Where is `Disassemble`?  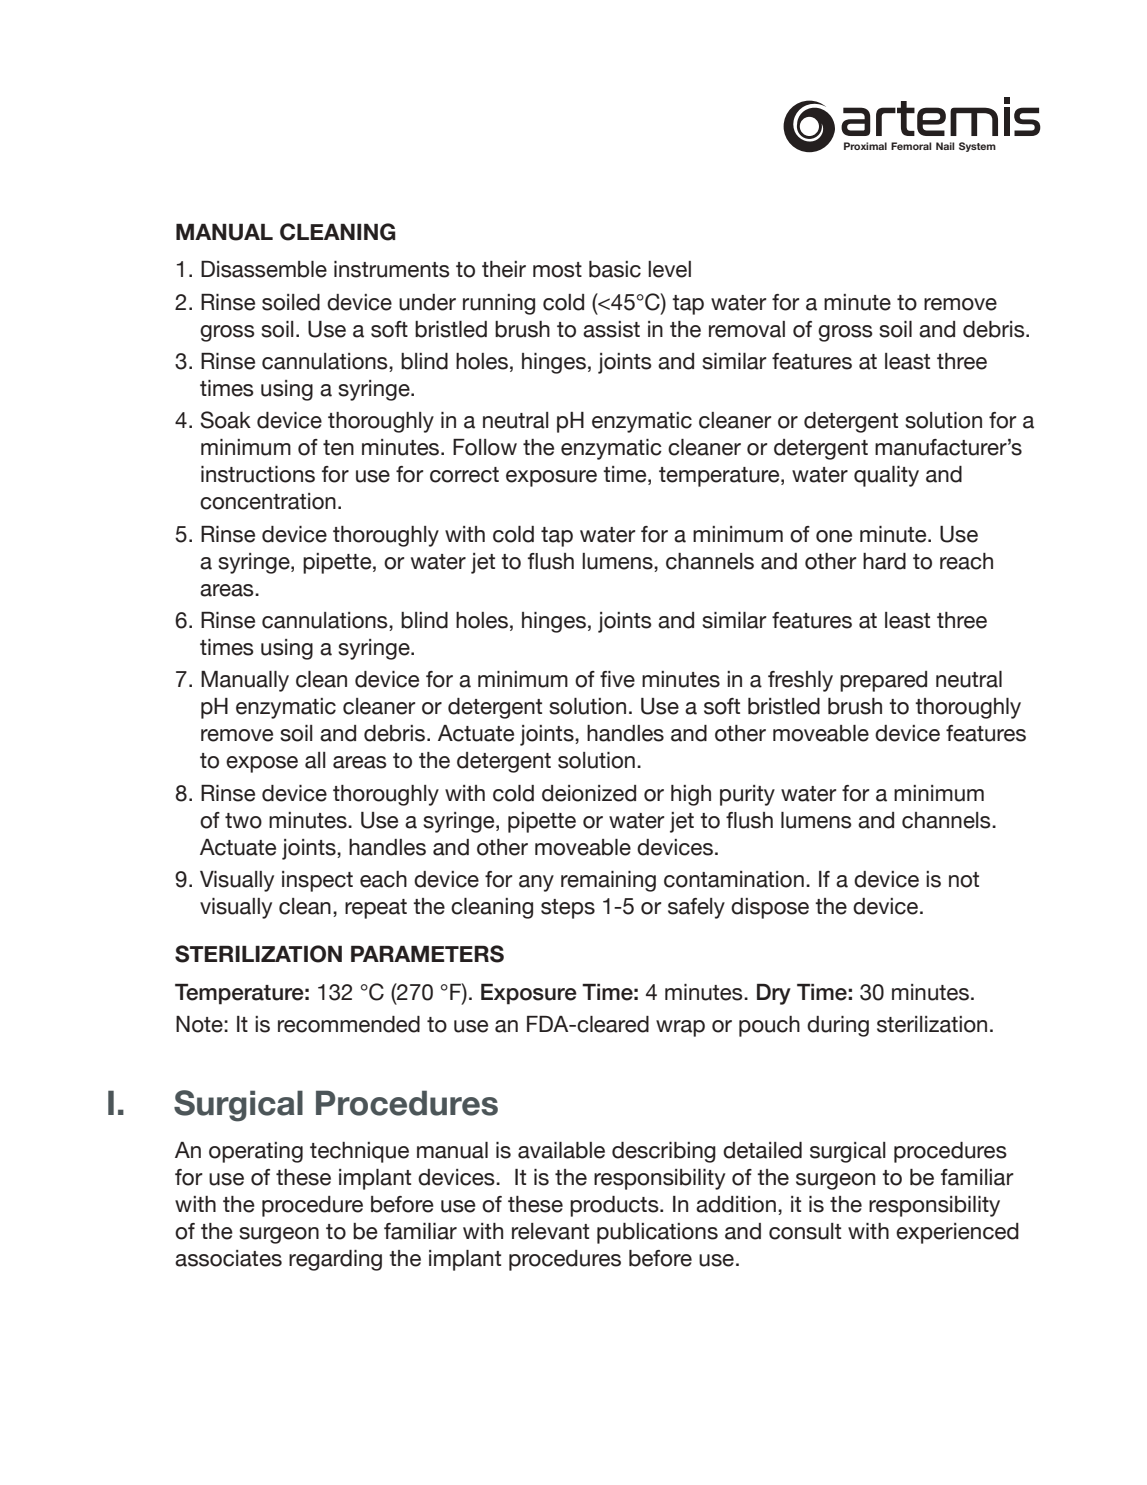
Disassemble is located at coordinates (264, 269).
